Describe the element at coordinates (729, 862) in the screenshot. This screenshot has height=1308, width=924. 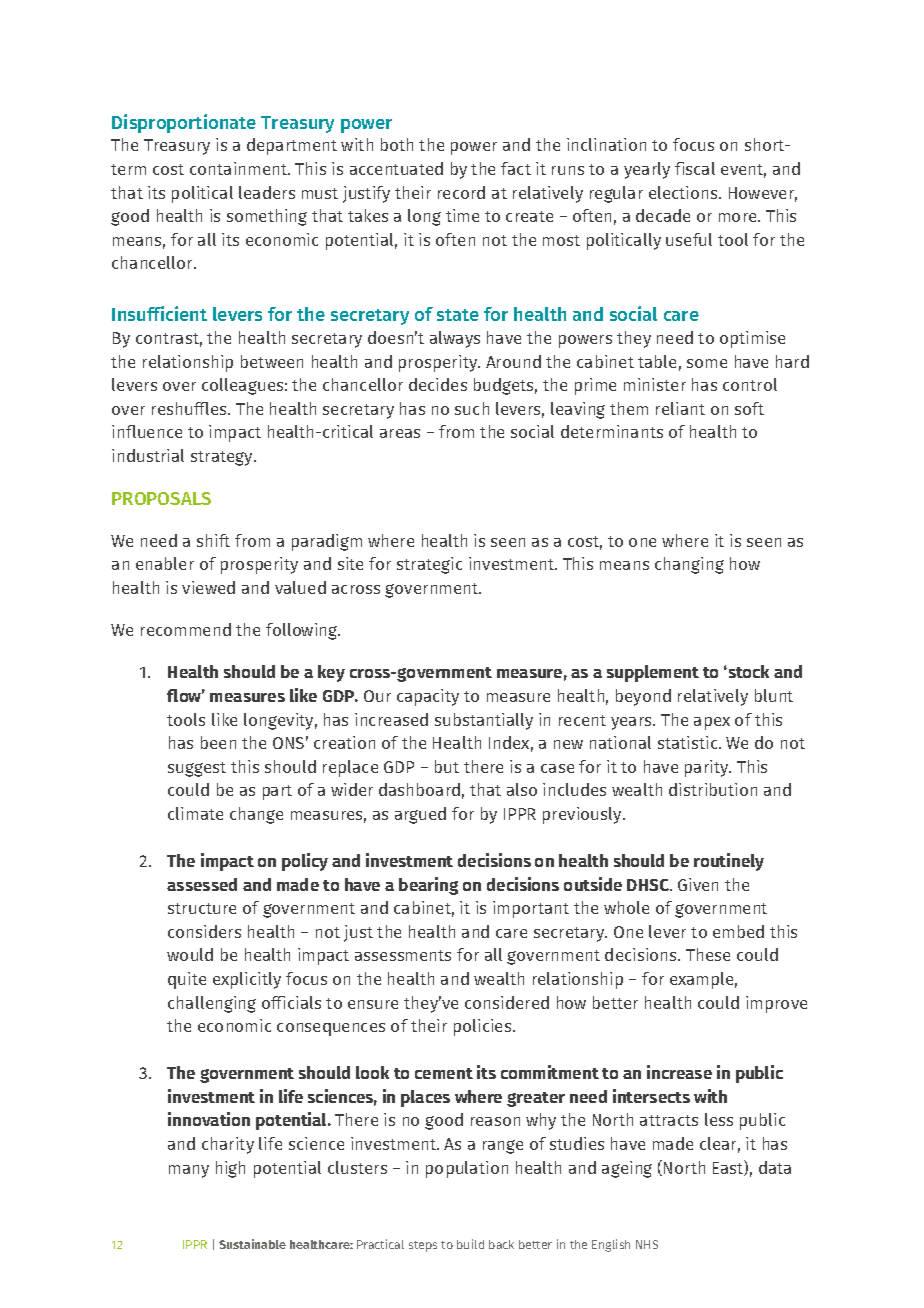
I see `routinely` at that location.
